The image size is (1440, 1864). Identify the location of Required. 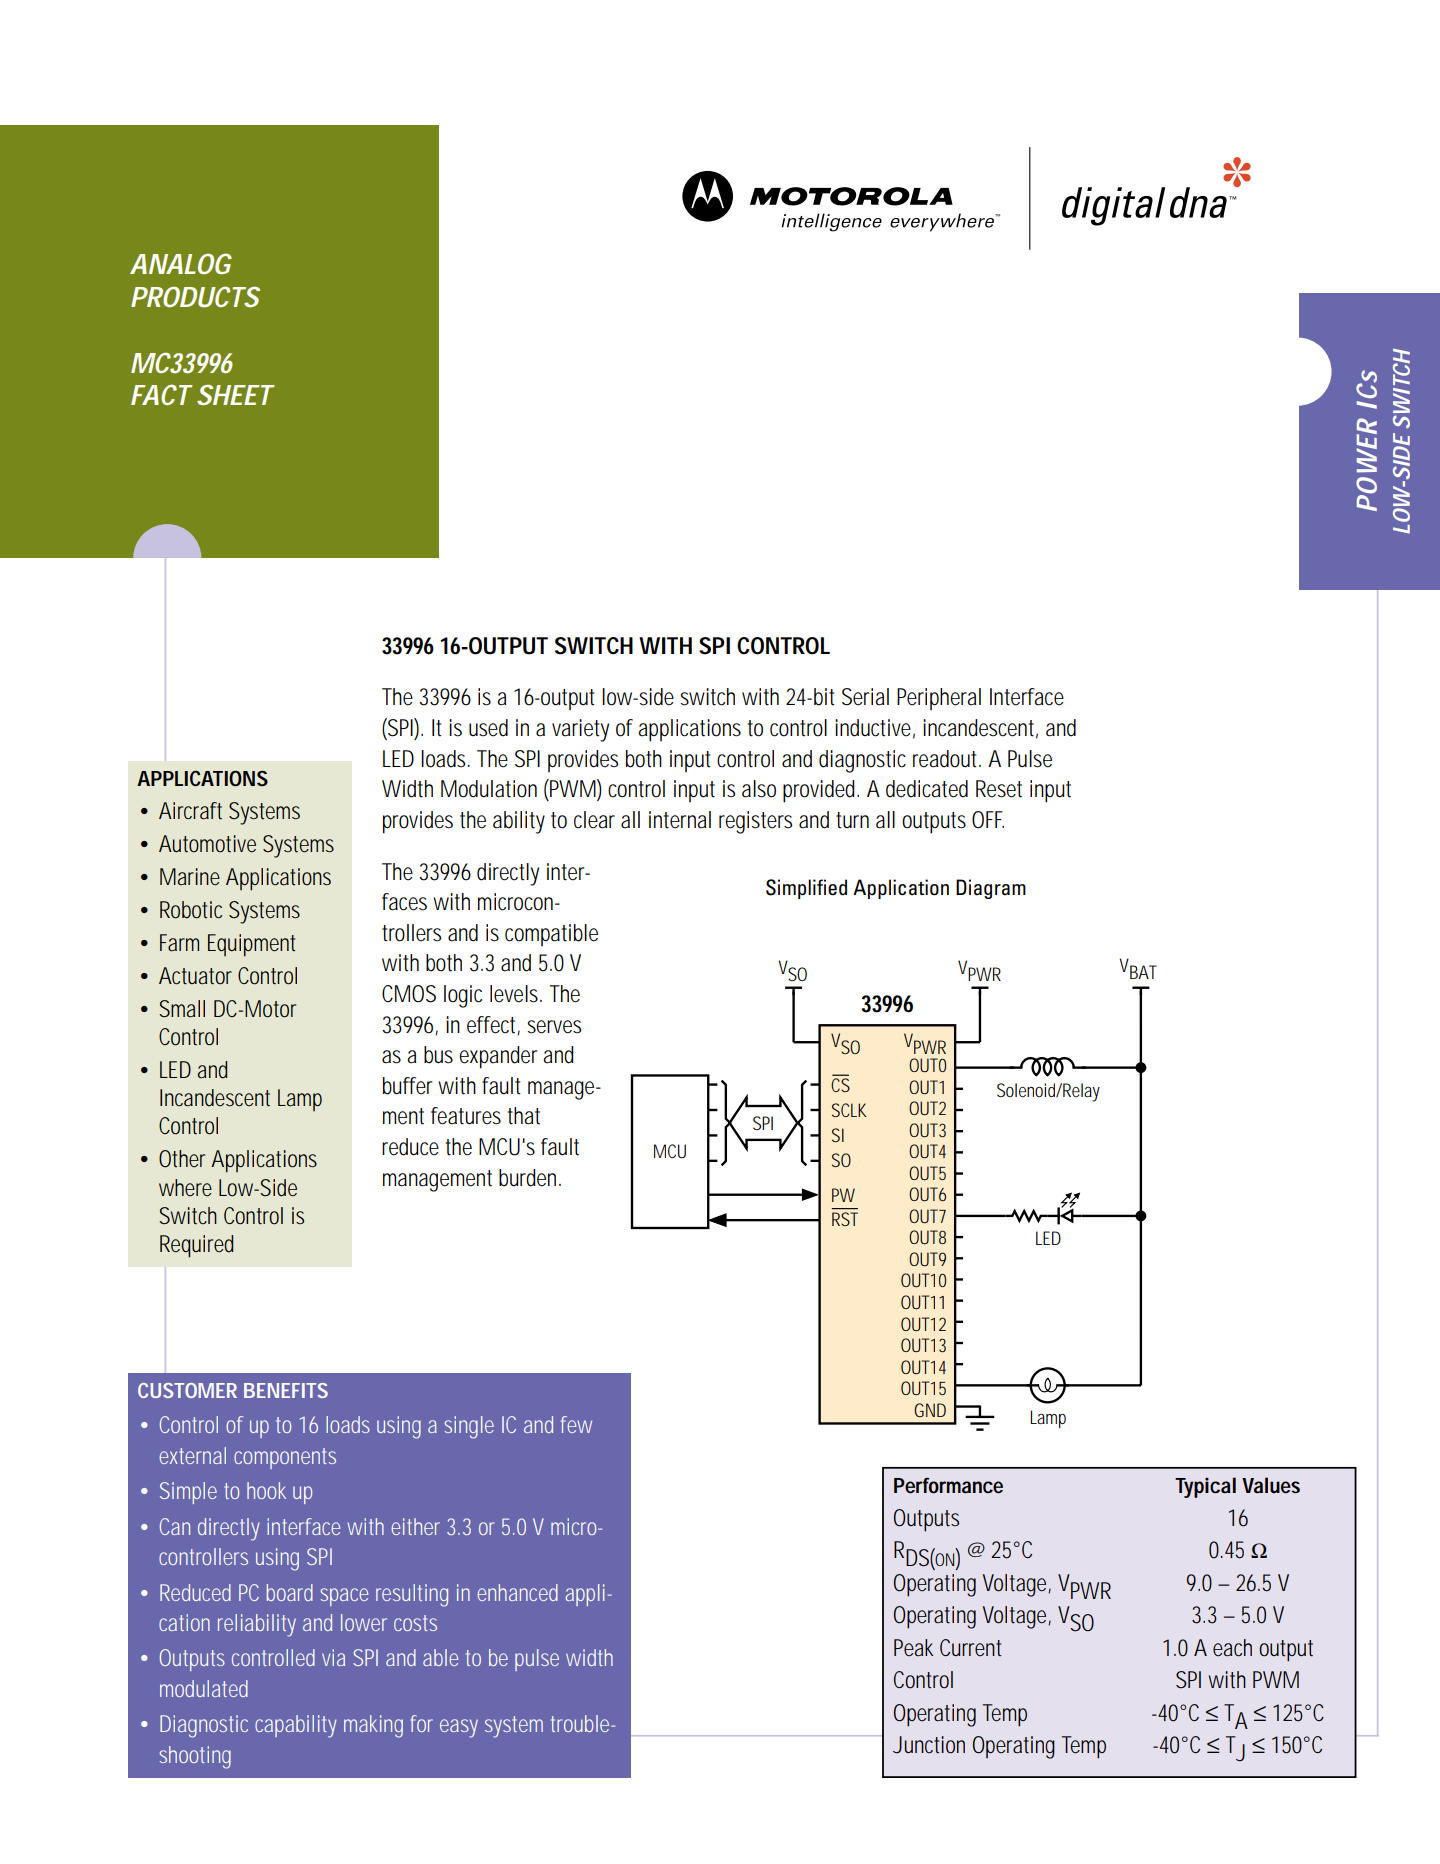
(196, 1246).
